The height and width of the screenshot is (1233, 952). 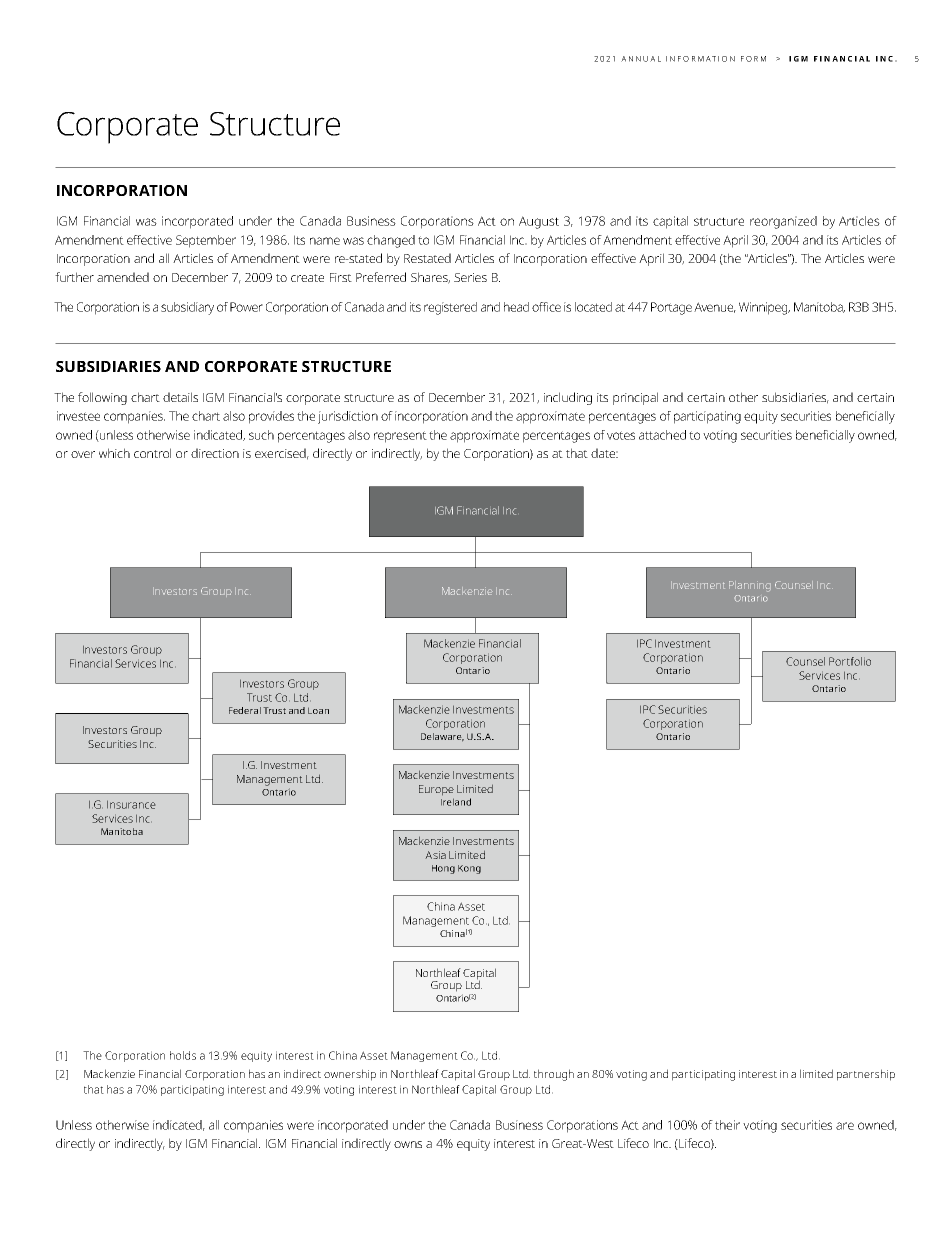 I want to click on partnership, so click(x=866, y=1075).
